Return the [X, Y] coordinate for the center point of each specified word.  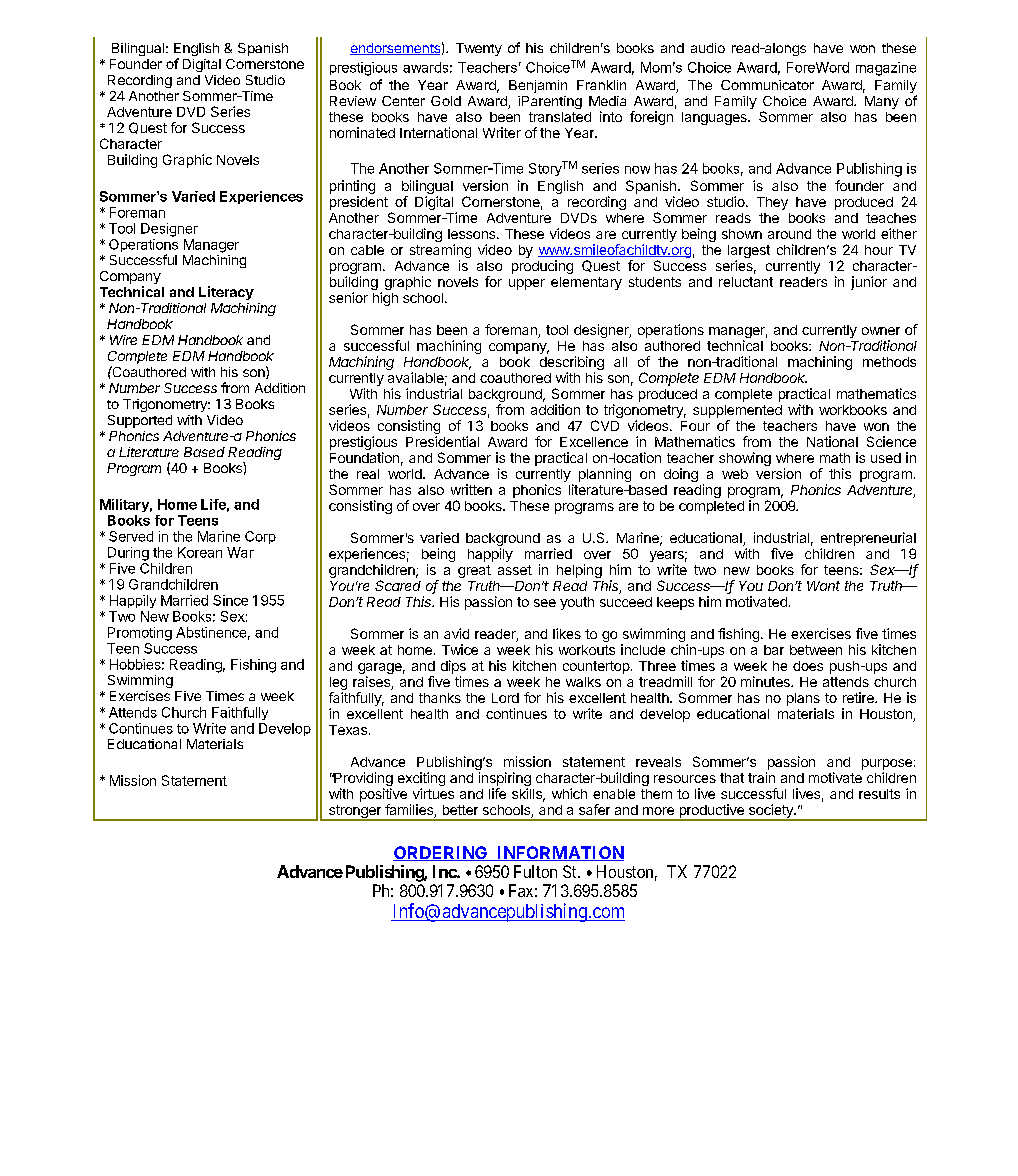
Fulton [535, 871]
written [471, 489]
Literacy [226, 293]
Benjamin [538, 86]
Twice [460, 649]
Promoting [140, 634]
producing [542, 267]
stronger [355, 813]
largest [749, 253]
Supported [140, 421]
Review [353, 101]
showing [745, 459]
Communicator [767, 85]
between [816, 650]
